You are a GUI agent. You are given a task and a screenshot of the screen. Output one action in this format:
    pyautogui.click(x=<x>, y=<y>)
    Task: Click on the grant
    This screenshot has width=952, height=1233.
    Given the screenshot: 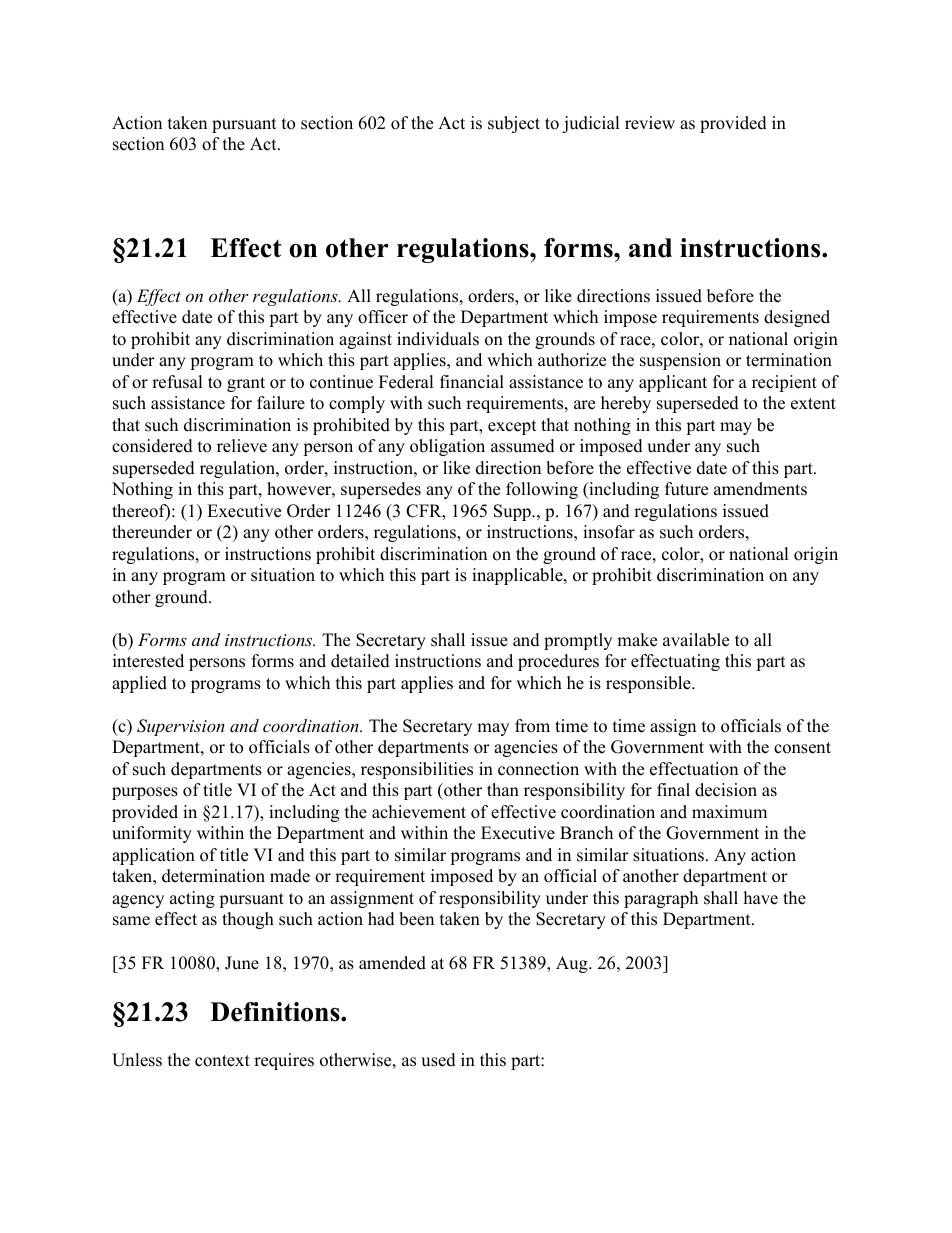 What is the action you would take?
    pyautogui.click(x=246, y=384)
